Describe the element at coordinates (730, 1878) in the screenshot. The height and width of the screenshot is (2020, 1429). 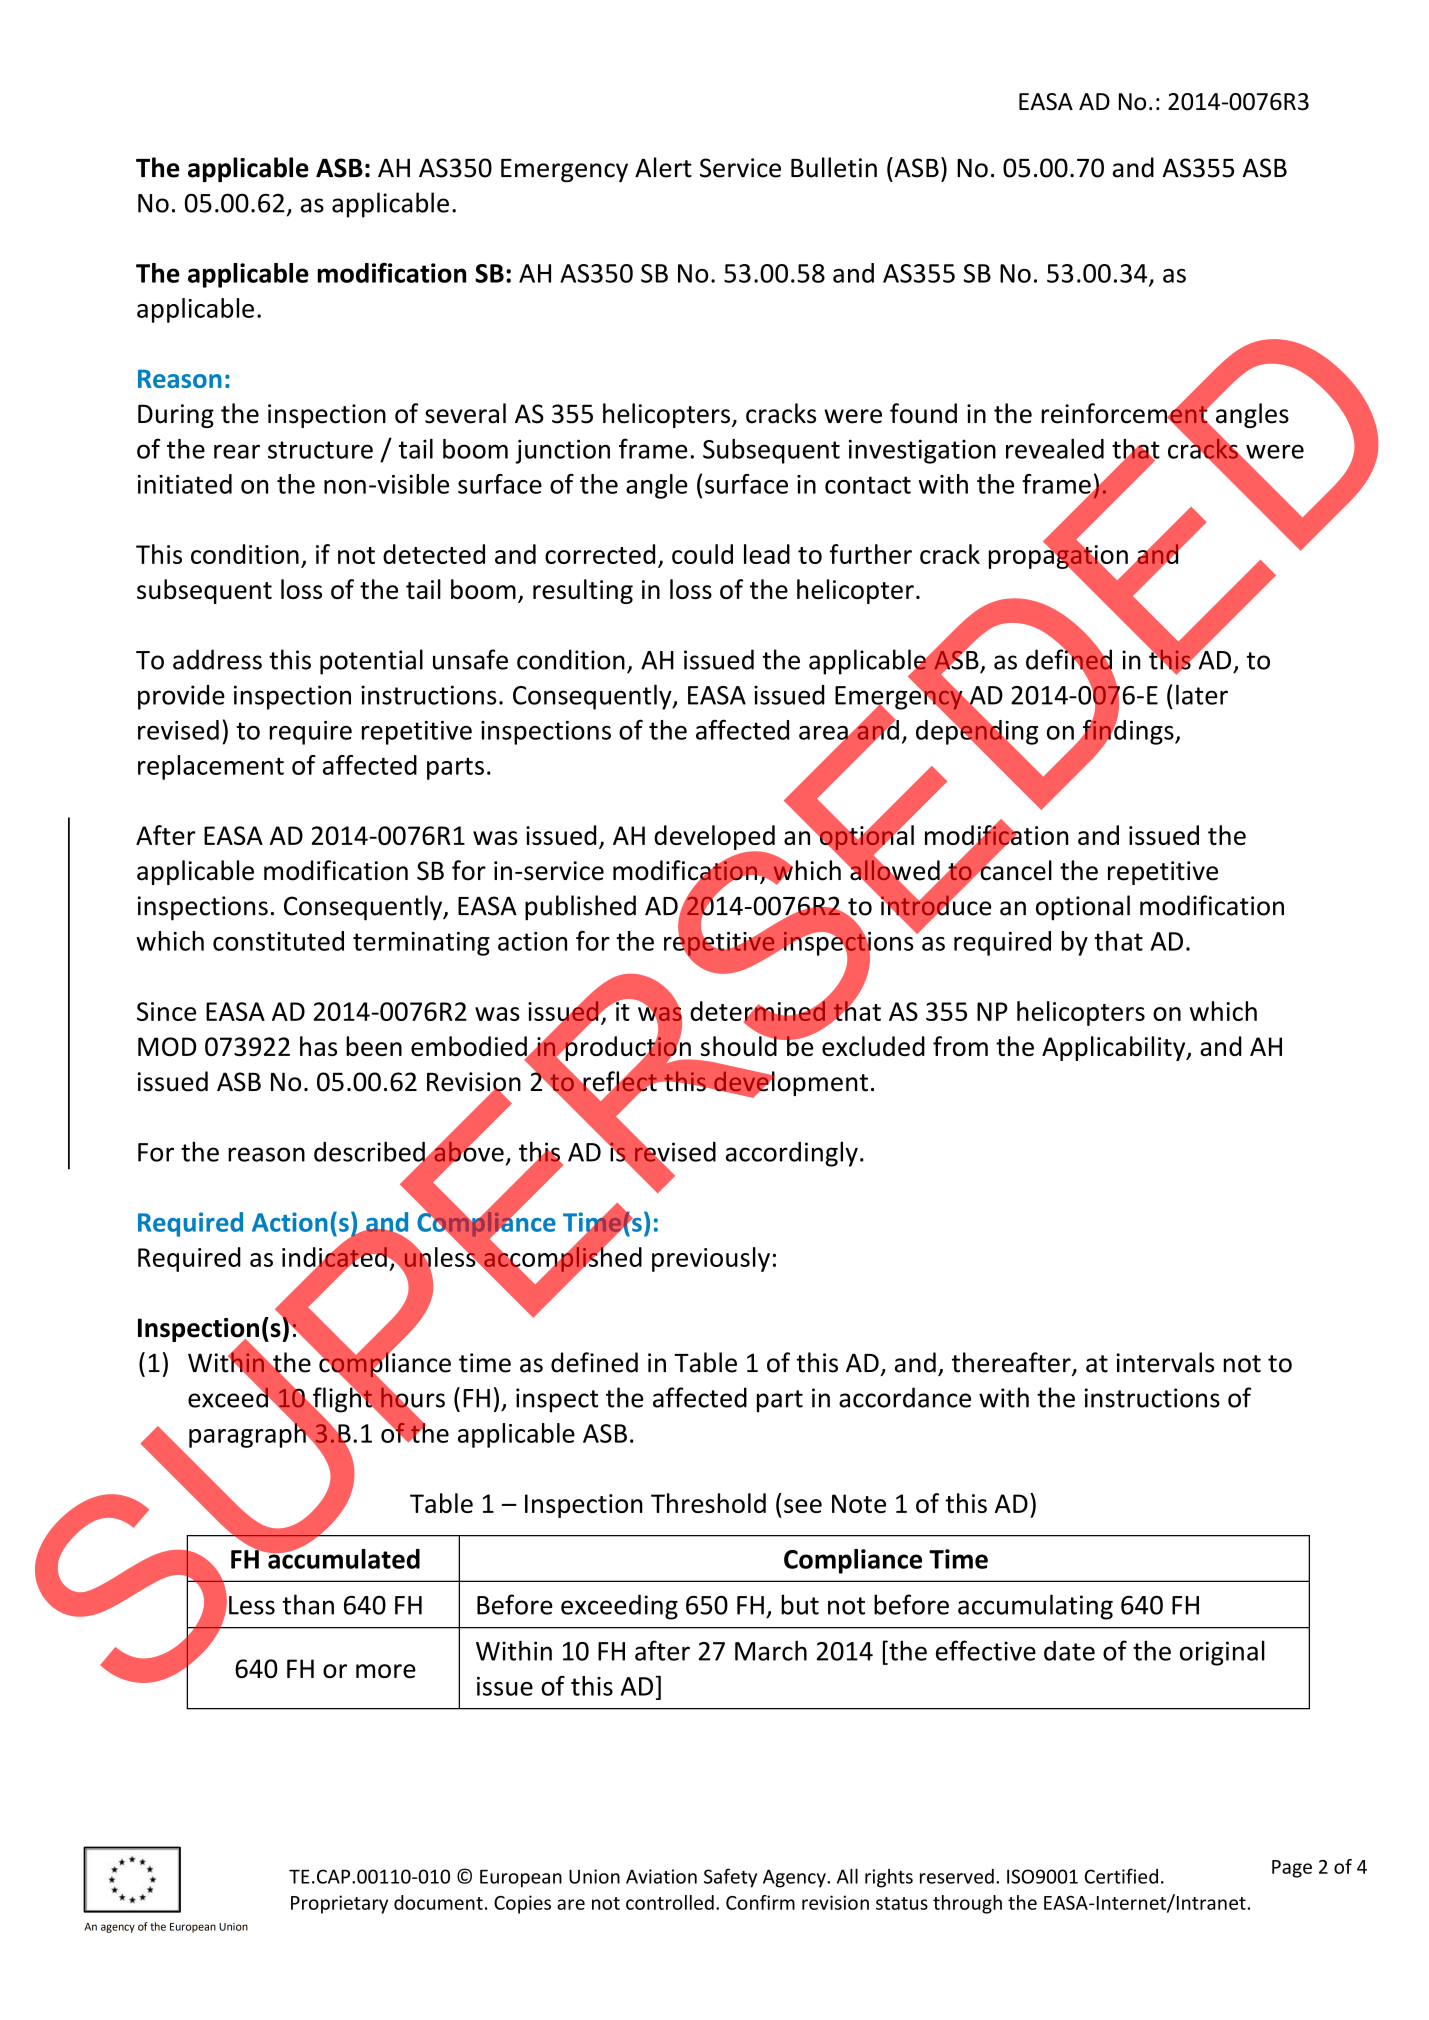
I see `Safety` at that location.
